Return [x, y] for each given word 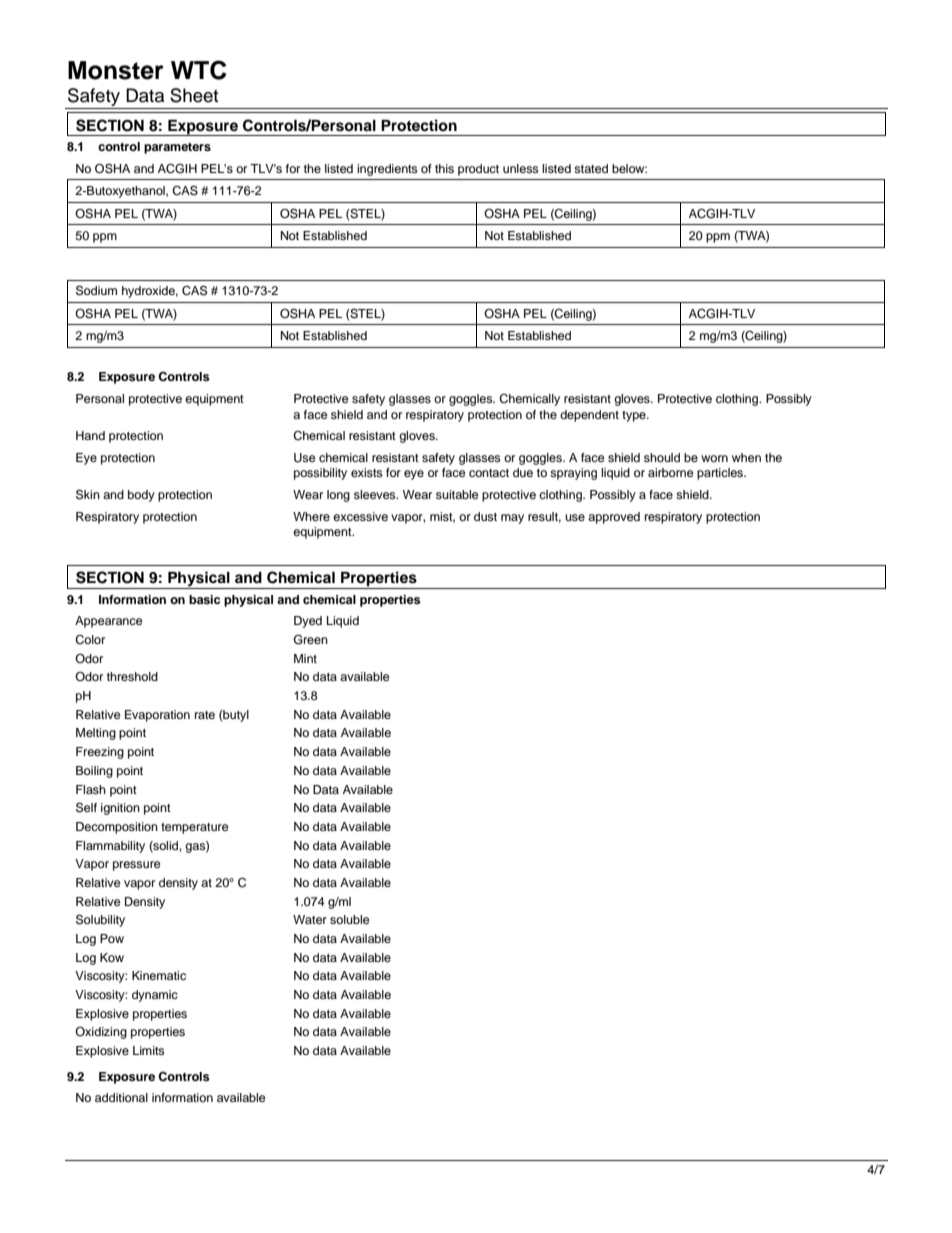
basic [204, 599]
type [635, 416]
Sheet [194, 95]
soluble [350, 919]
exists [367, 472]
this [444, 168]
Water [310, 919]
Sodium [96, 290]
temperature [195, 828]
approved [614, 518]
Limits [149, 1050]
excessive [360, 516]
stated [591, 168]
